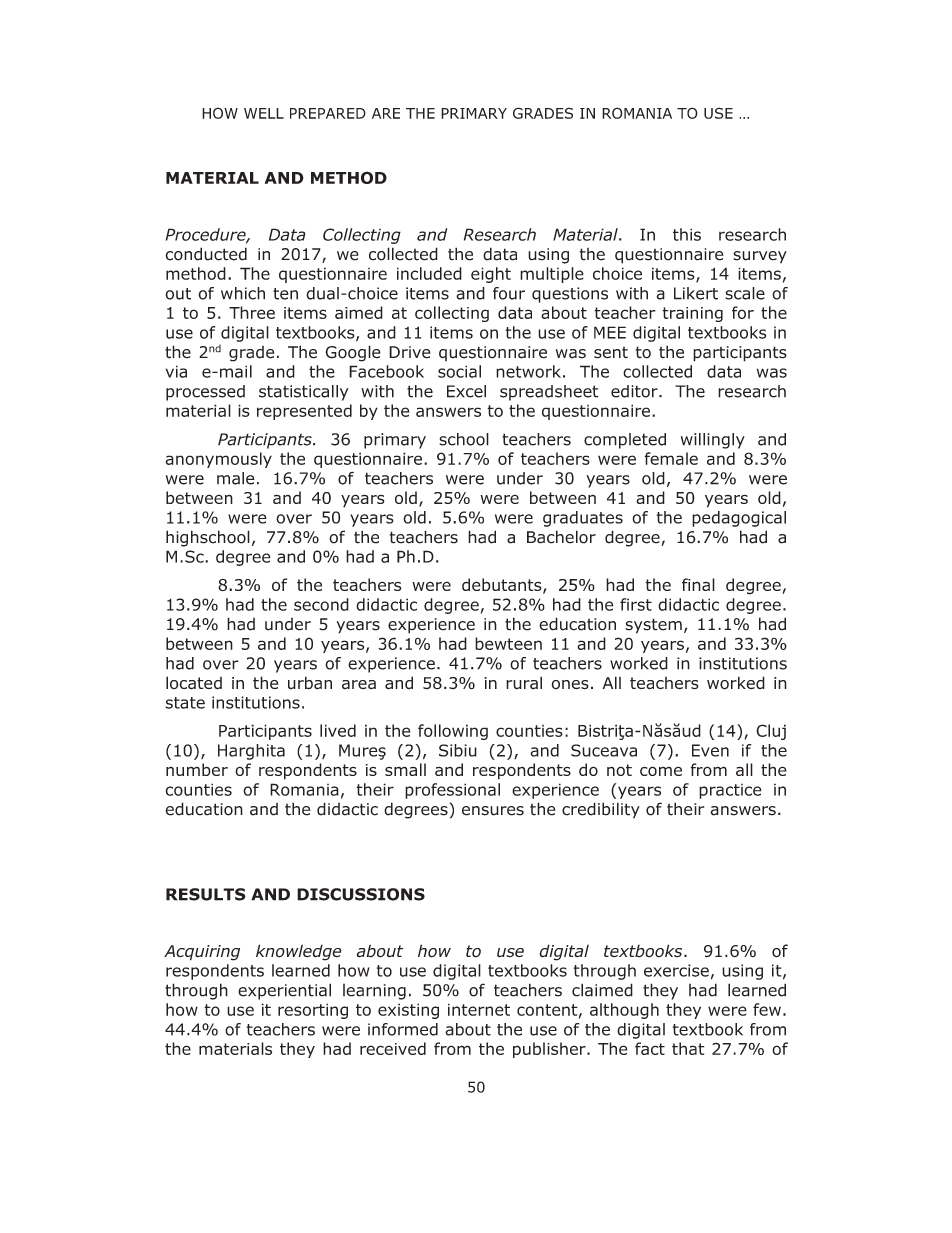  Describe the element at coordinates (508, 643) in the screenshot. I see `bewteen` at that location.
